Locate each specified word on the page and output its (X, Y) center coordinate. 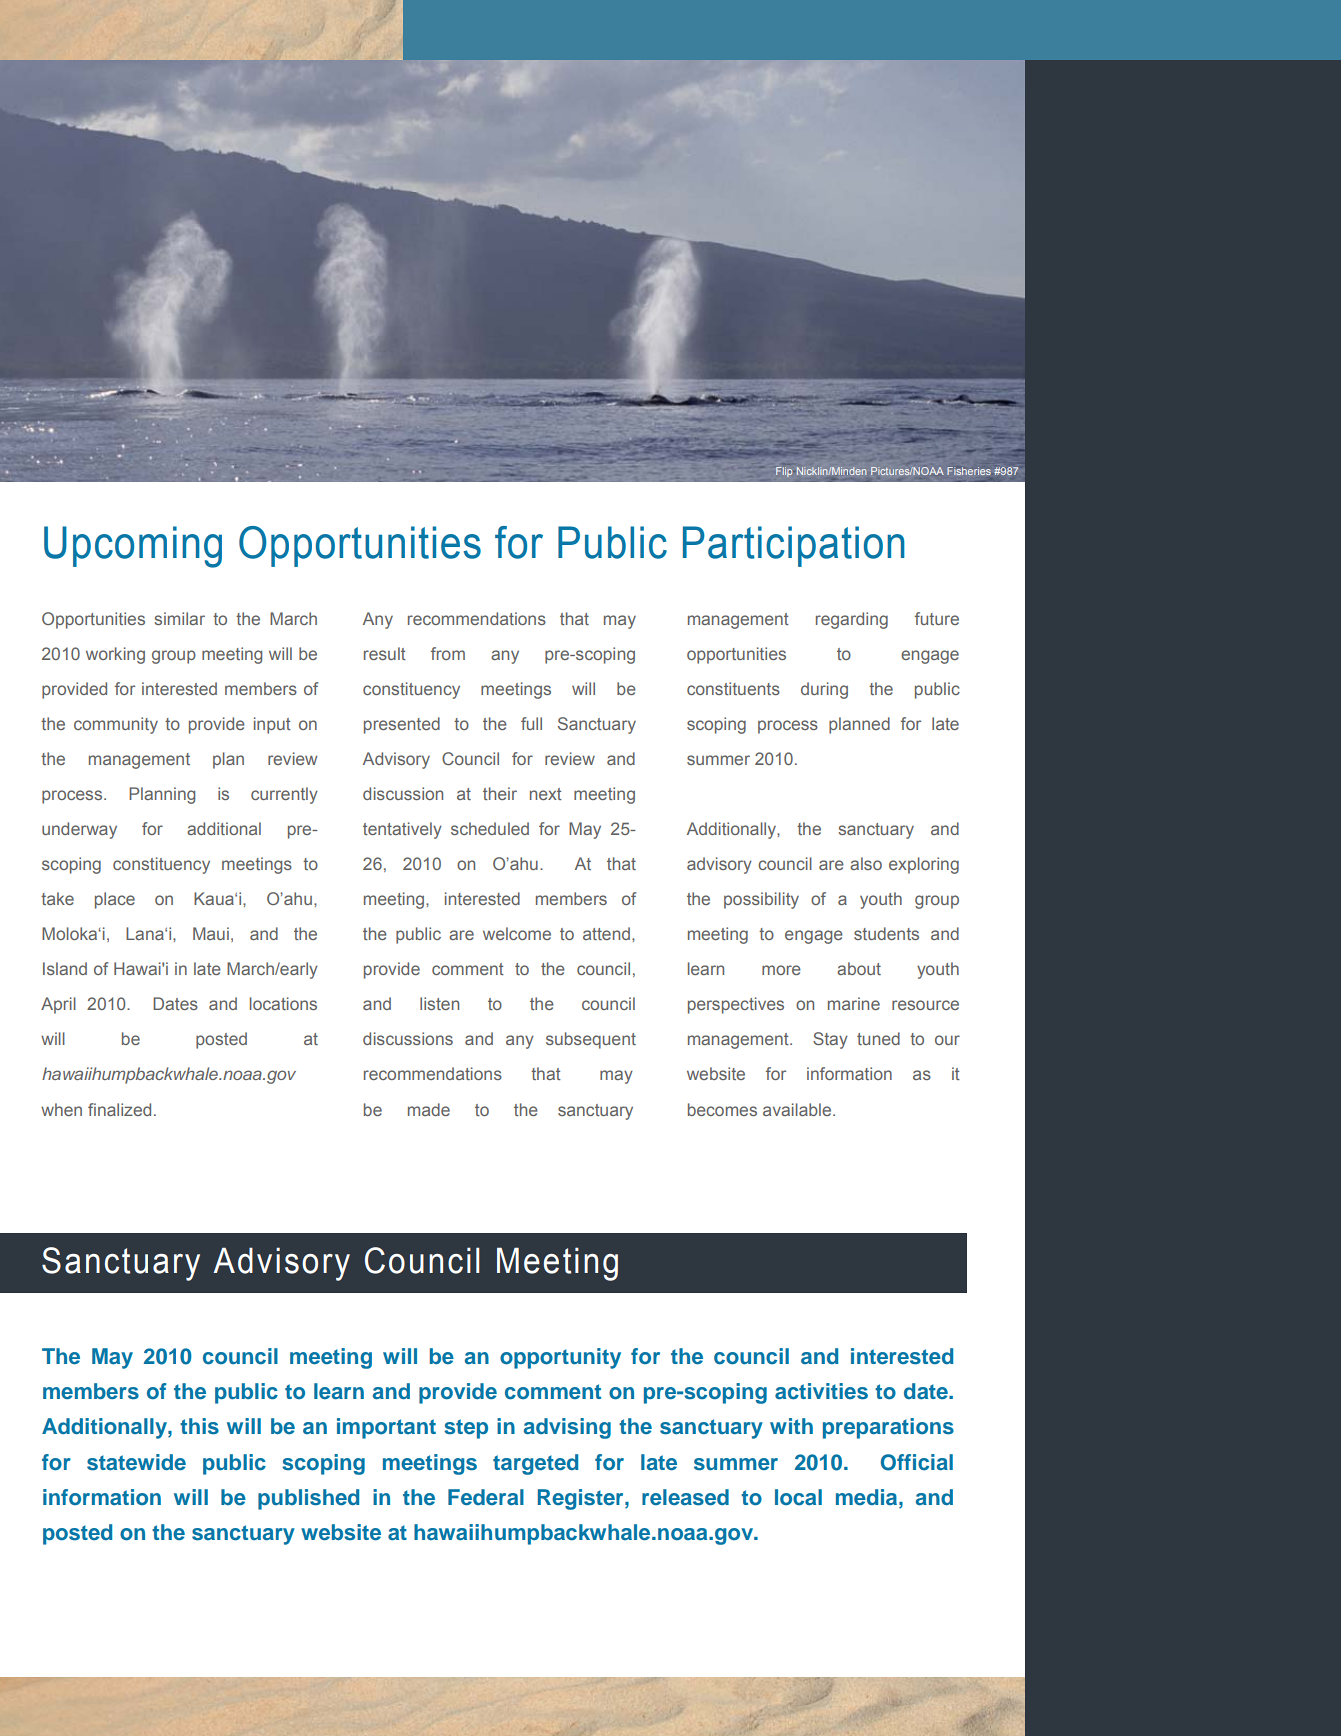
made (429, 1109)
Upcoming (133, 547)
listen (439, 1003)
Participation (794, 546)
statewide (136, 1462)
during (824, 690)
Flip (784, 472)
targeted (535, 1464)
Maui (211, 933)
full (531, 723)
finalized (119, 1109)
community (116, 725)
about (859, 968)
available (798, 1109)
